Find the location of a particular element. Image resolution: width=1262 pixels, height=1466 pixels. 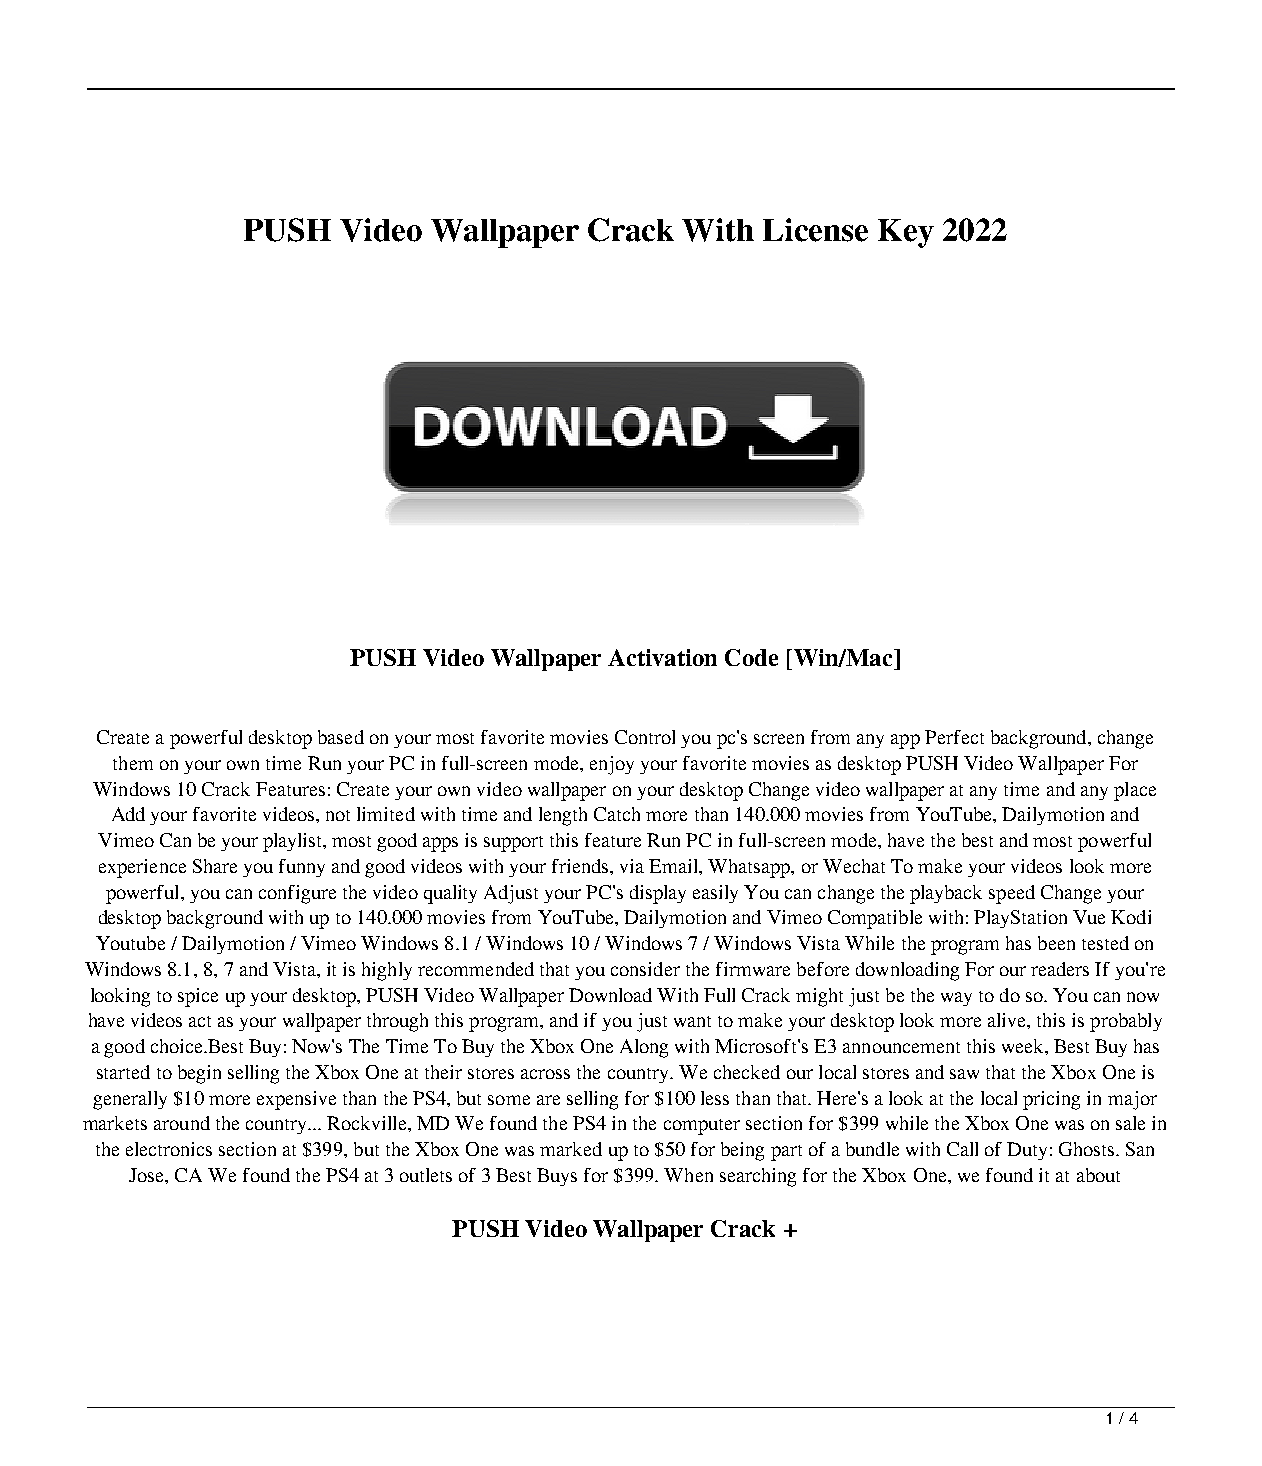

Perfect is located at coordinates (954, 737).
